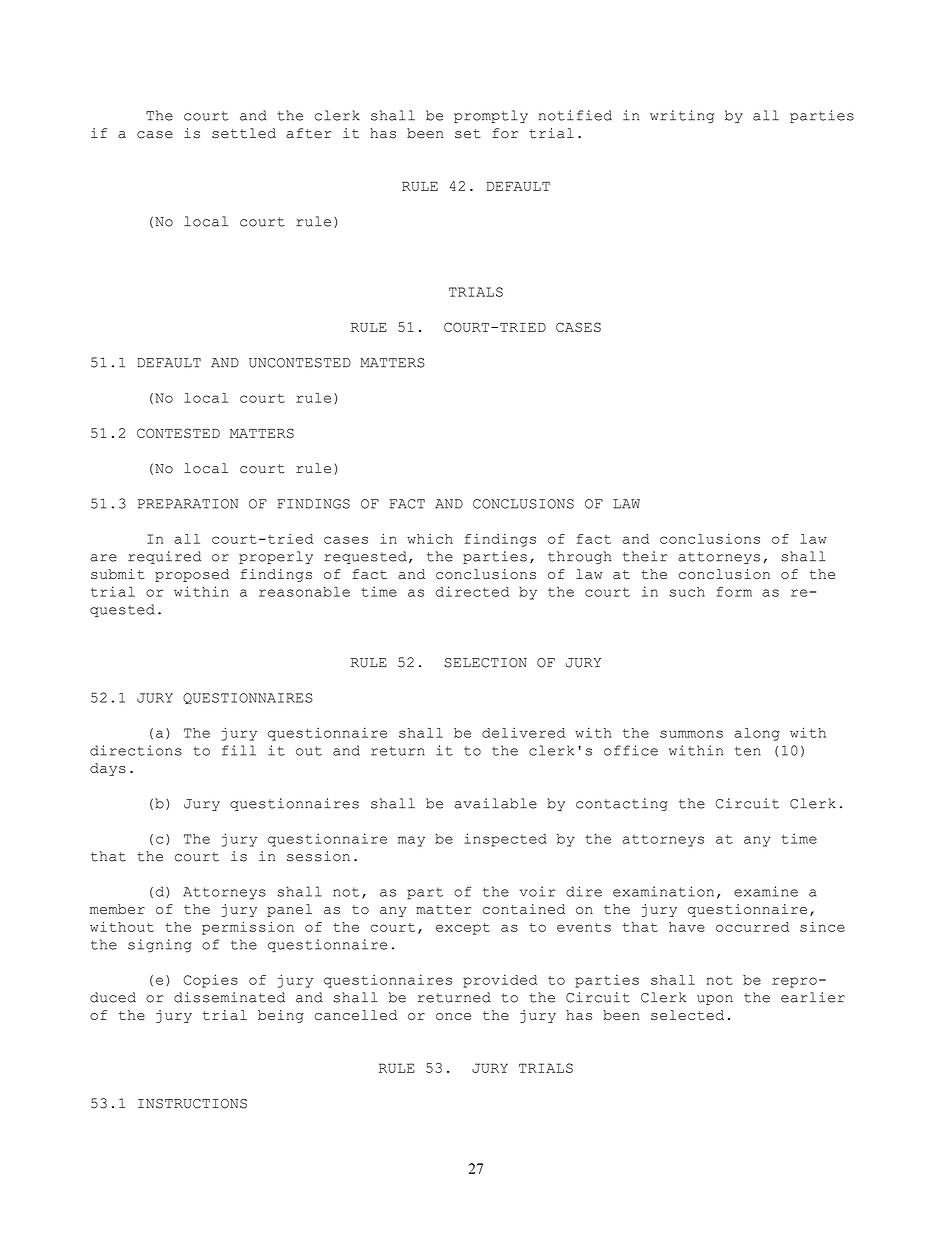 Image resolution: width=952 pixels, height=1233 pixels. What do you see at coordinates (188, 504) in the screenshot?
I see `PREPARATION` at bounding box center [188, 504].
